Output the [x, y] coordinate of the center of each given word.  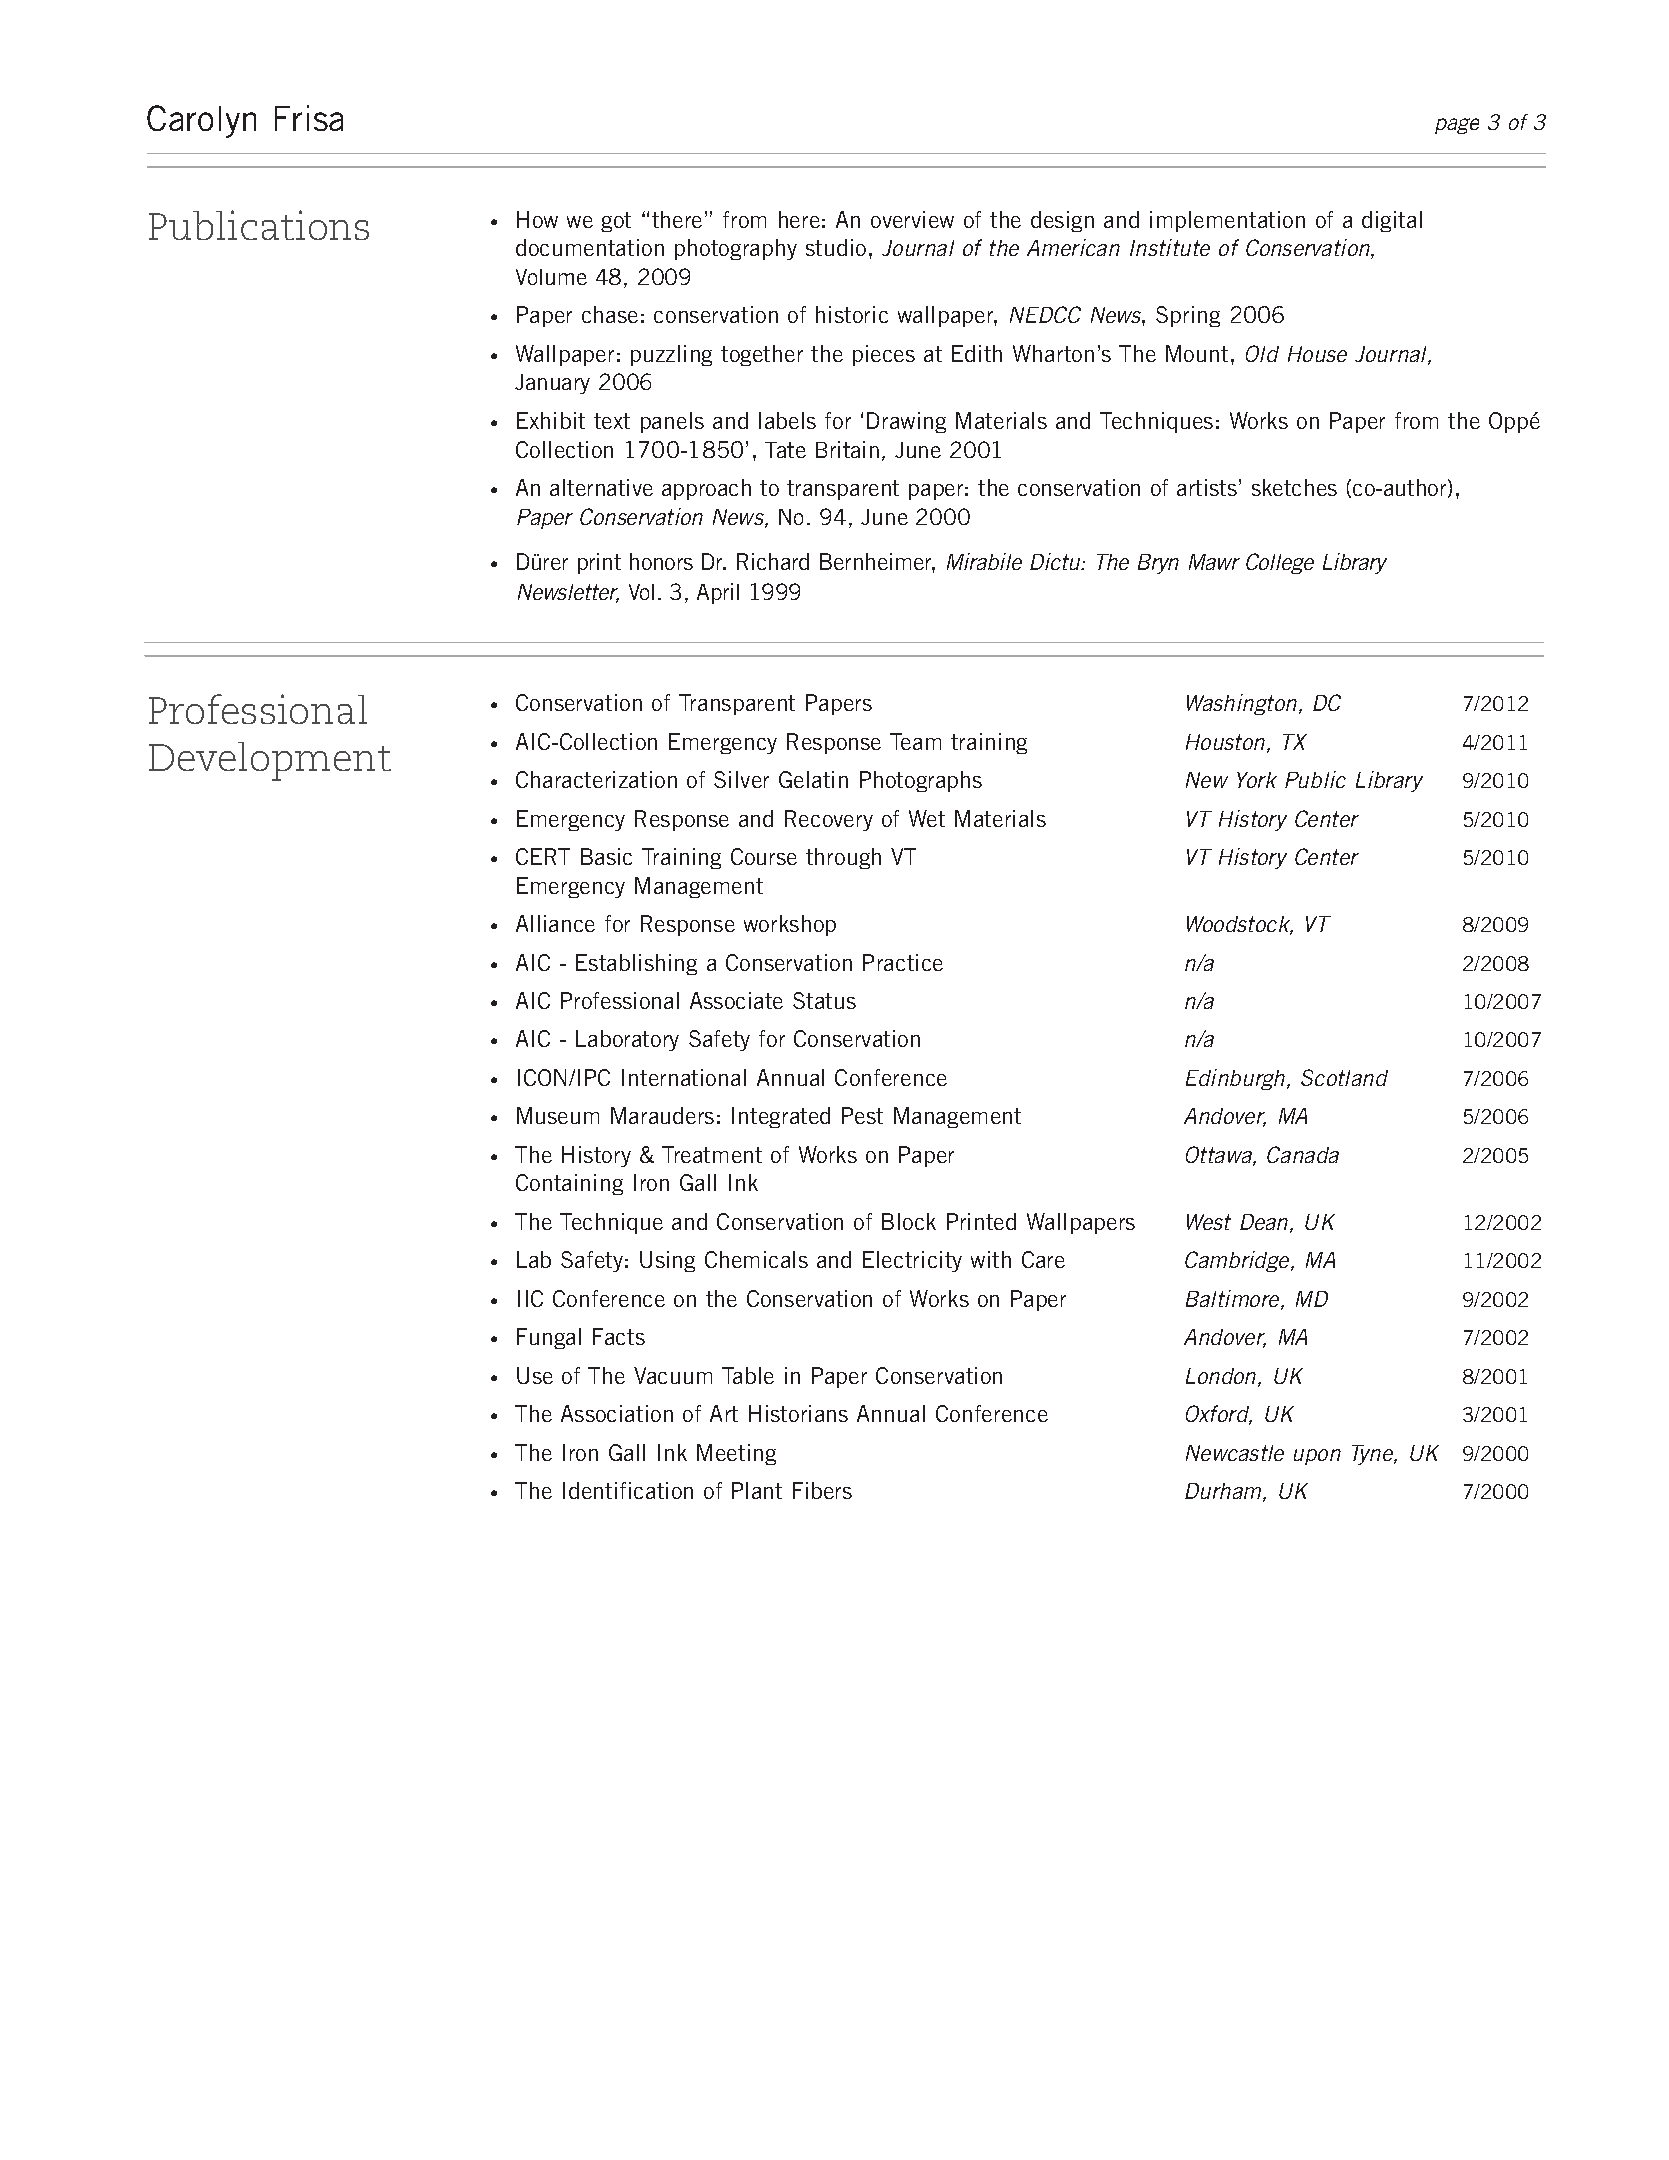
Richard [773, 561]
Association [617, 1413]
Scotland [1344, 1077]
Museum [558, 1115]
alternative [601, 487]
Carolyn [201, 121]
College [1280, 563]
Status [824, 1000]
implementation [1227, 221]
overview [912, 219]
